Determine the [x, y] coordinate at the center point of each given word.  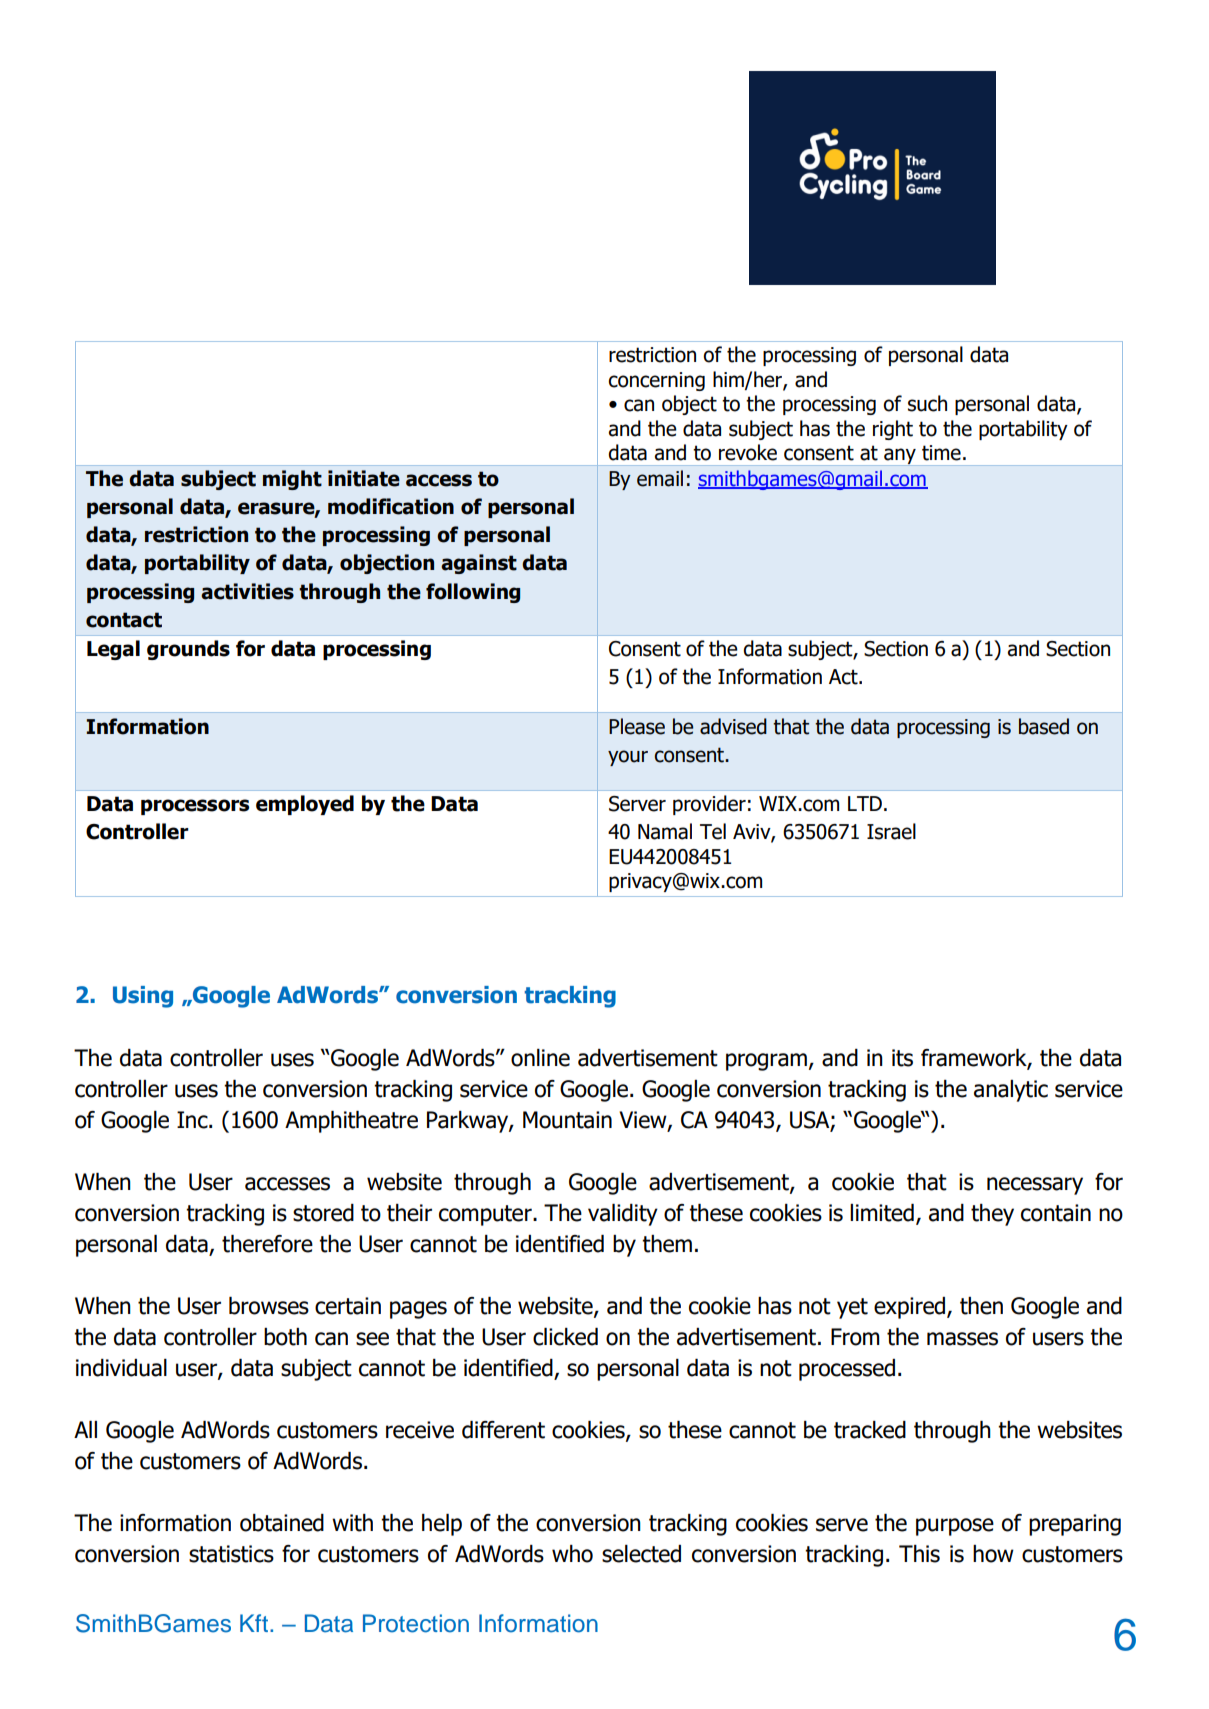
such [927, 403]
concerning [656, 381]
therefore [267, 1244]
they [992, 1215]
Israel [891, 831]
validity [623, 1215]
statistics [231, 1554]
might [292, 480]
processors [195, 807]
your [628, 758]
